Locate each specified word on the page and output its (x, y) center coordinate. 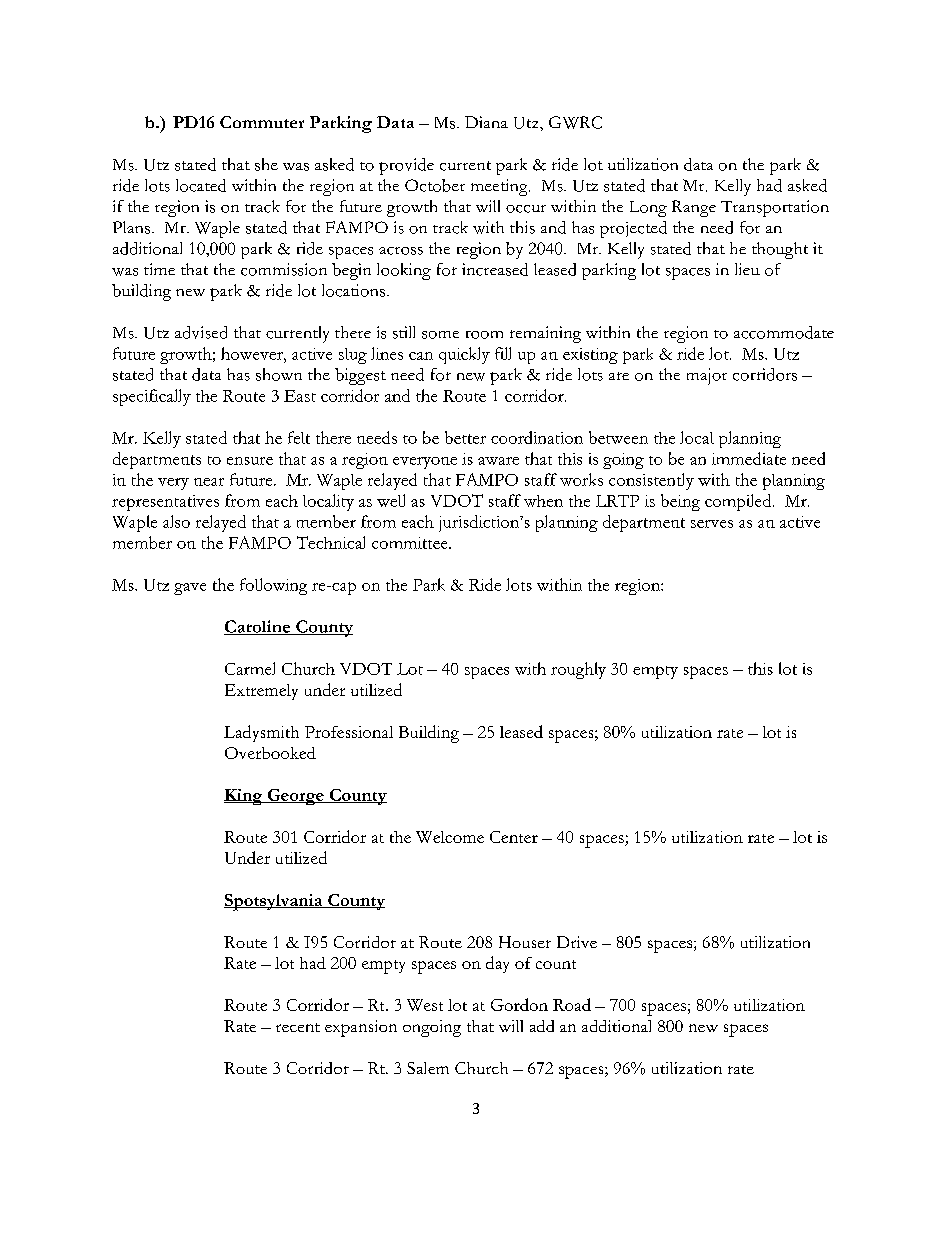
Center (514, 837)
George (295, 797)
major (707, 376)
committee (411, 543)
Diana (486, 122)
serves (712, 524)
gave (190, 589)
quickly (464, 355)
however (253, 353)
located (201, 185)
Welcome (450, 837)
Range (694, 208)
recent (298, 1027)
